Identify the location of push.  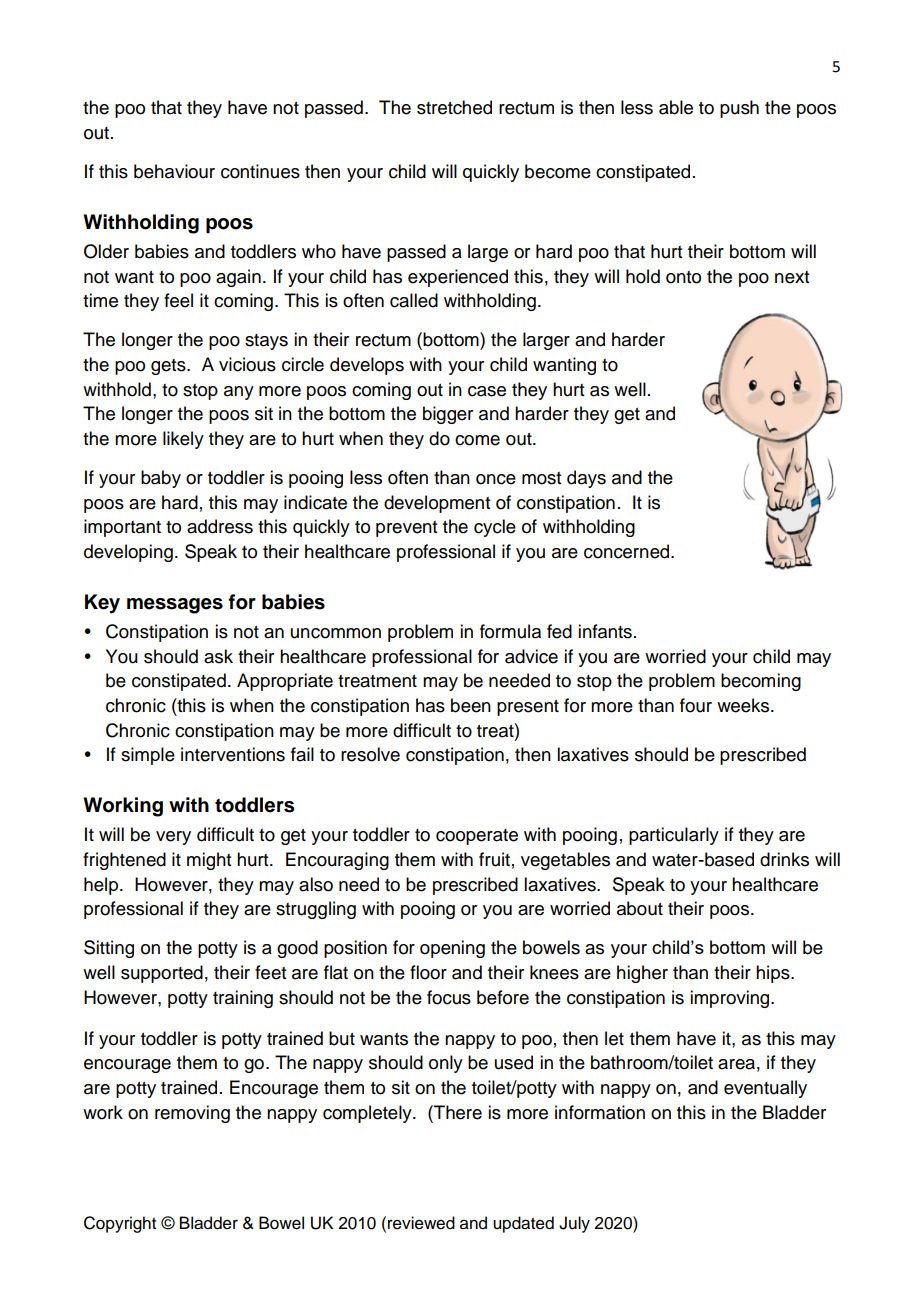
(739, 109).
